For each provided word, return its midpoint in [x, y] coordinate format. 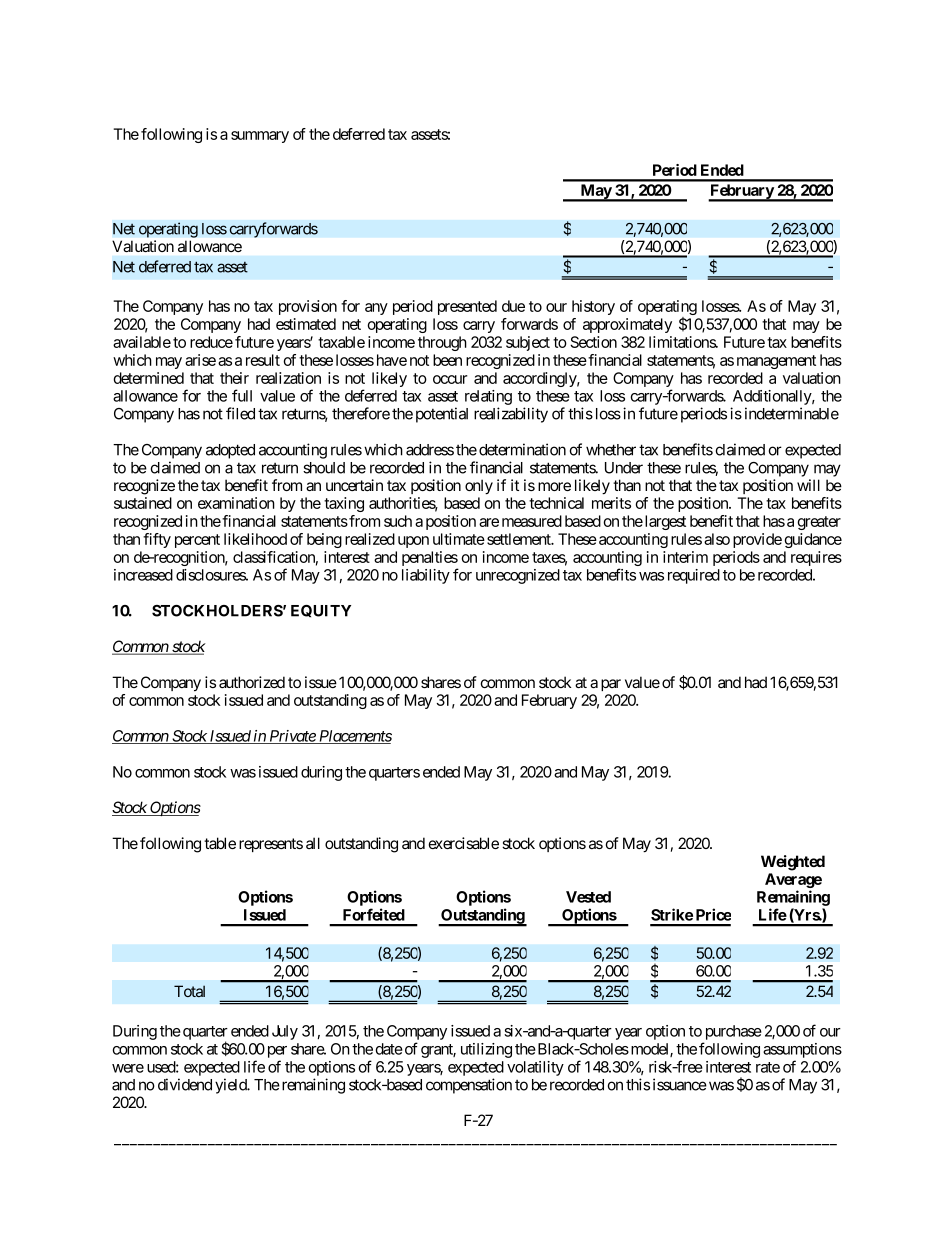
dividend [185, 1084]
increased [143, 575]
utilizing [486, 1050]
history [593, 307]
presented [467, 307]
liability [426, 576]
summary [260, 137]
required [694, 576]
